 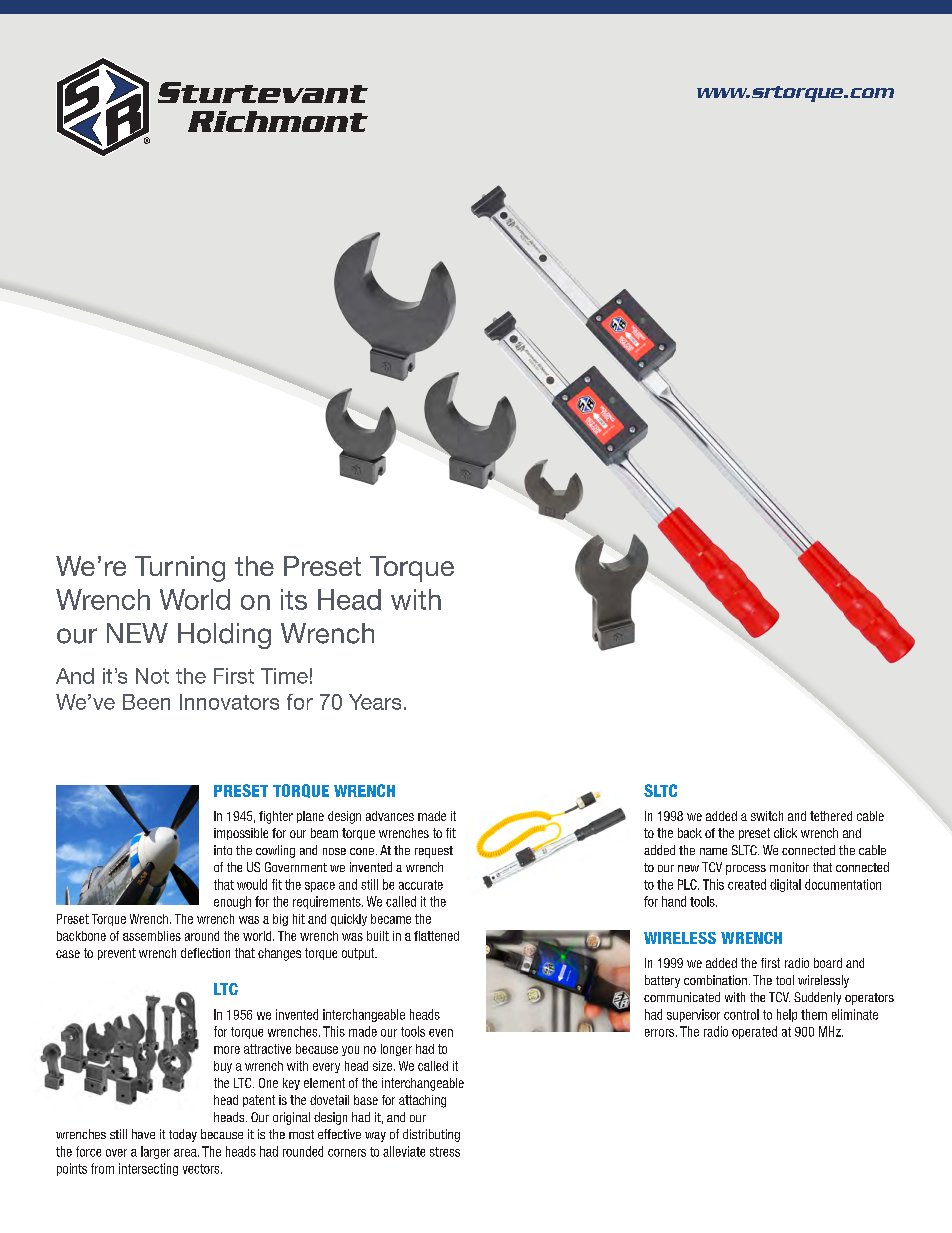 What do you see at coordinates (284, 676) in the page?
I see `Time` at bounding box center [284, 676].
